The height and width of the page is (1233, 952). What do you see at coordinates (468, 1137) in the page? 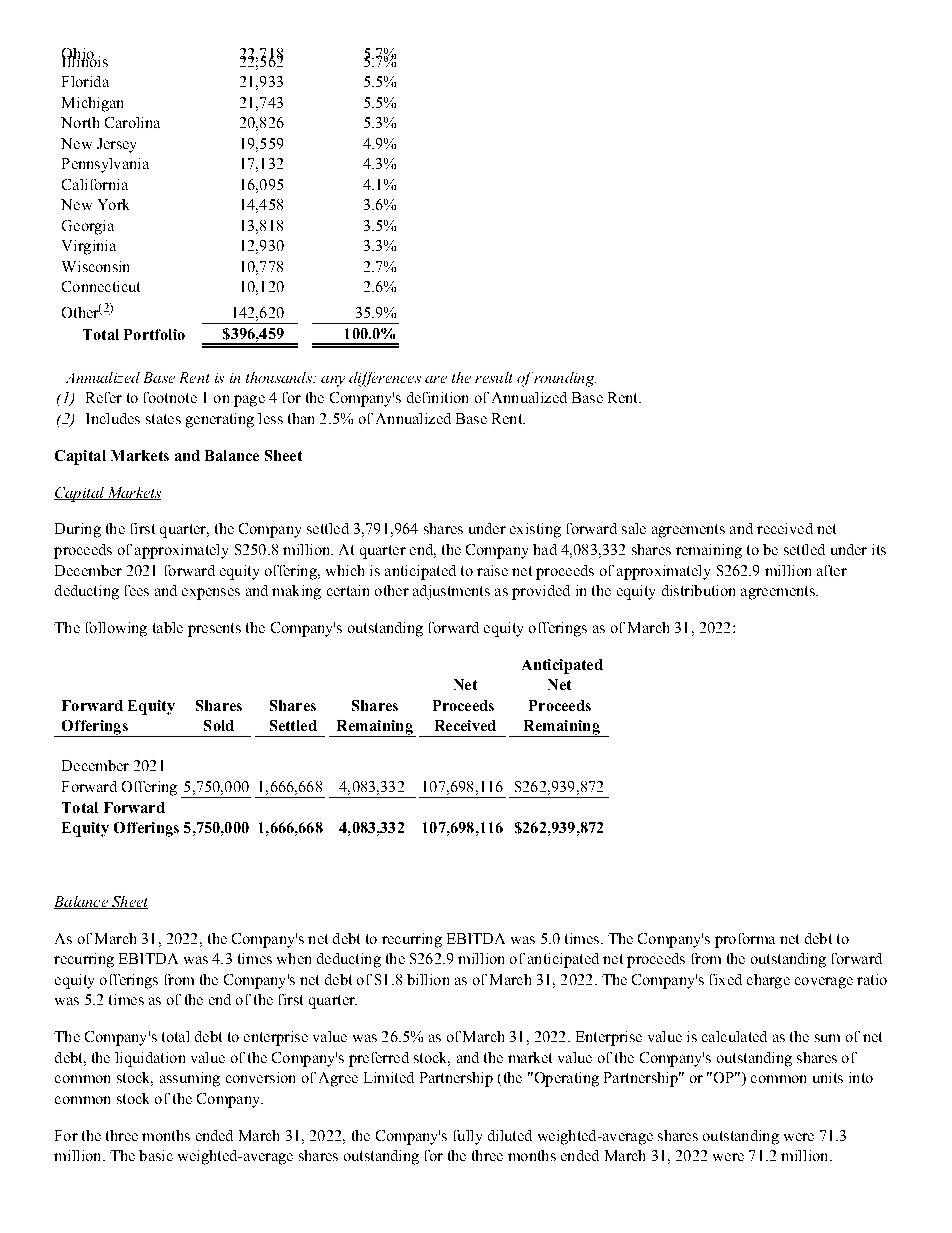
I see `fully` at bounding box center [468, 1137].
